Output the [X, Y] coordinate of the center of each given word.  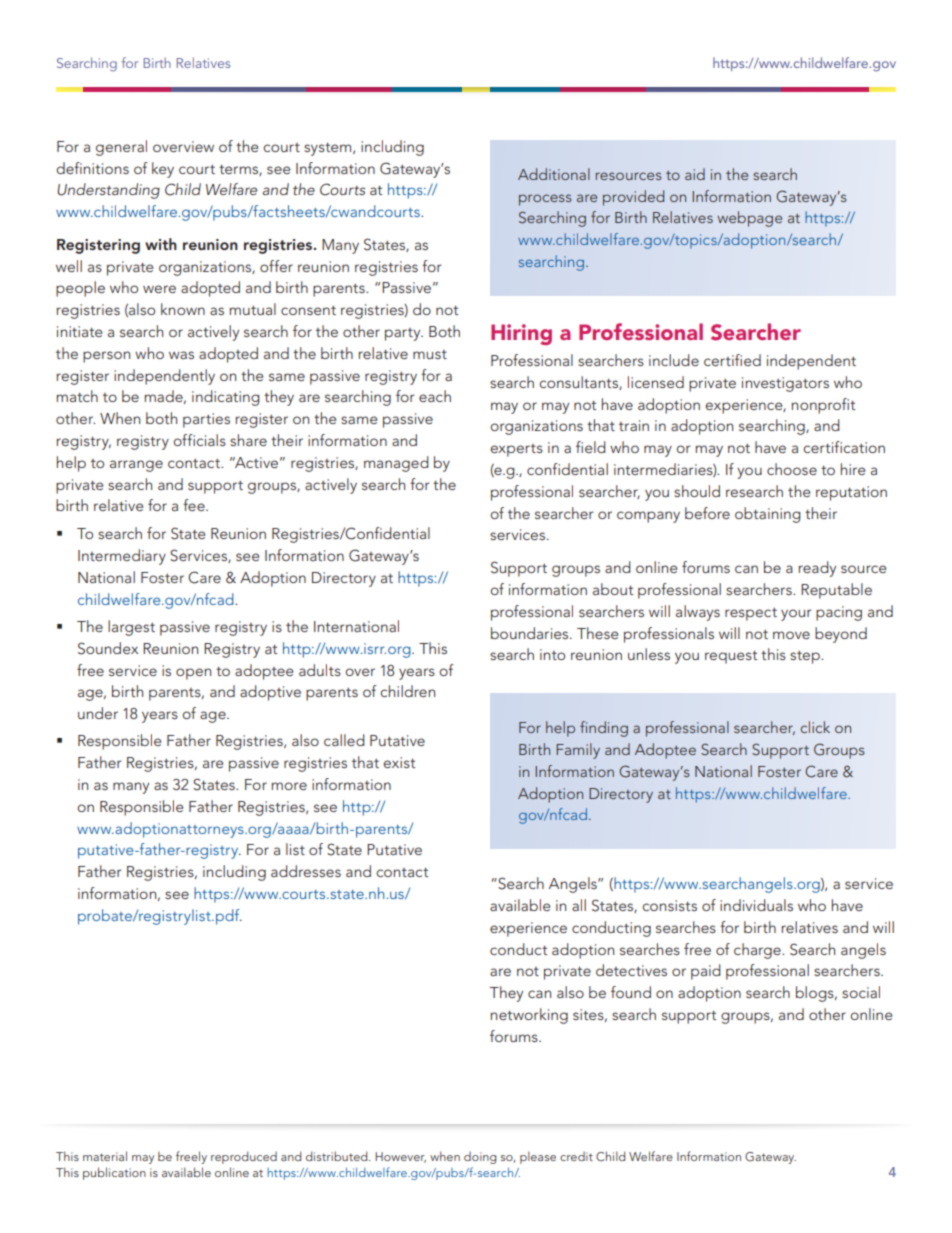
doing [480, 1158]
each [435, 396]
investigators [785, 384]
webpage [749, 219]
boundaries [531, 633]
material [105, 1156]
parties [206, 420]
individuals [756, 905]
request [731, 657]
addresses [306, 871]
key [163, 170]
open [193, 674]
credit [576, 1156]
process [545, 200]
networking [529, 1016]
